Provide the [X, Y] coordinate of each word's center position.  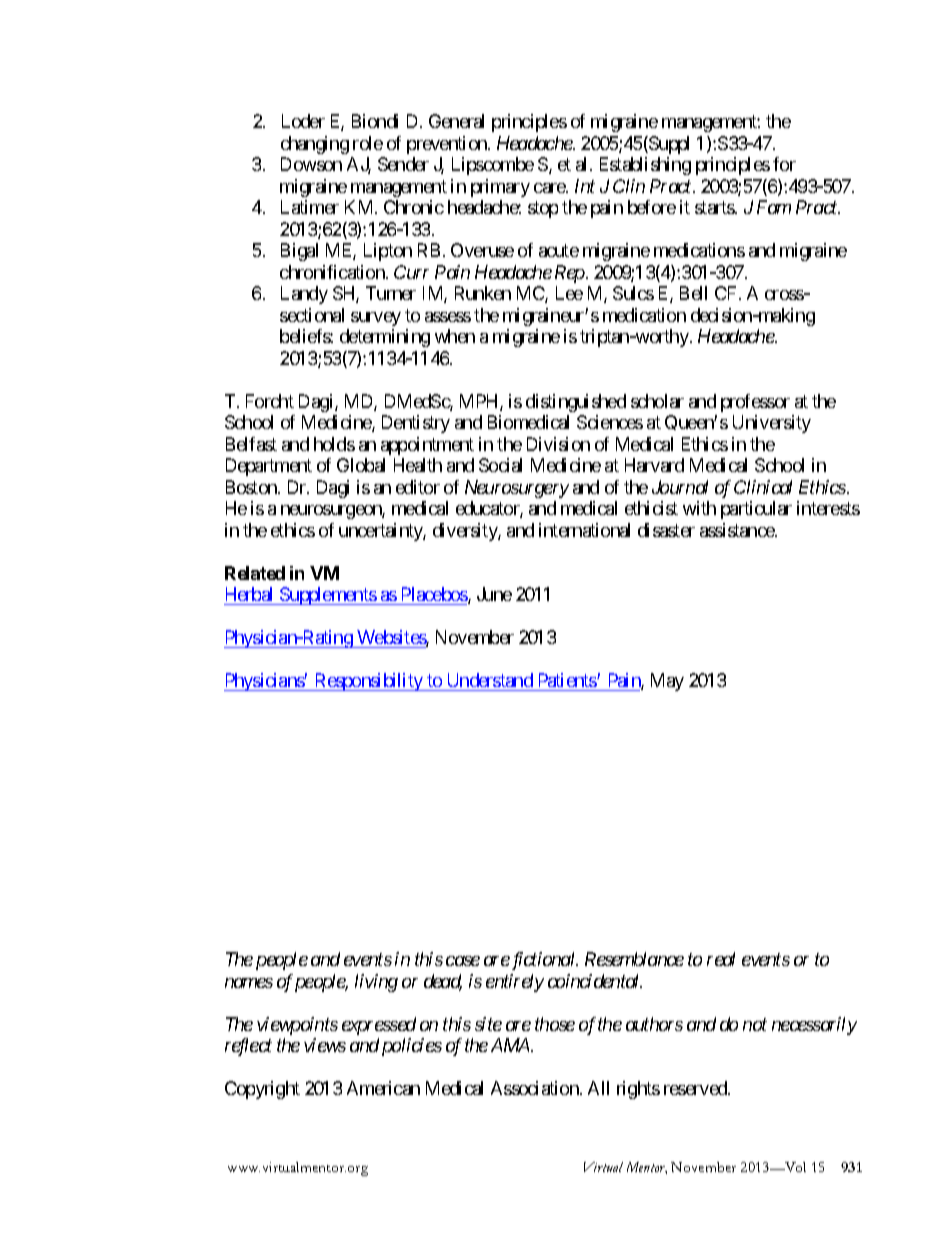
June [494, 594]
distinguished [576, 403]
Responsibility [368, 682]
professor [755, 403]
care [550, 188]
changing [315, 145]
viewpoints [297, 1026]
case [463, 961]
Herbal [249, 594]
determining [385, 338]
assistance [738, 530]
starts [715, 208]
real [721, 959]
